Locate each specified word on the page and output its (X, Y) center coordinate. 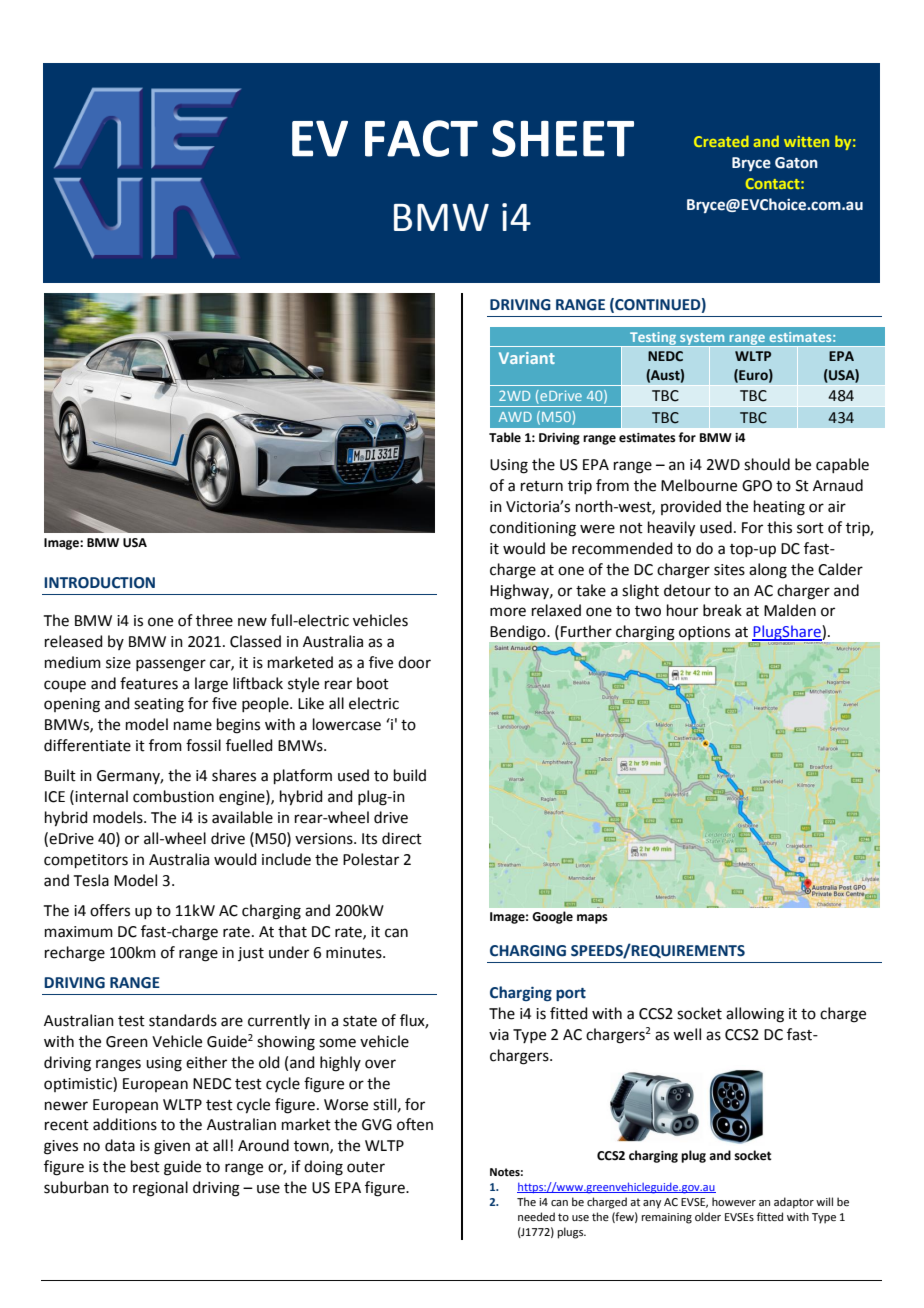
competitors (86, 861)
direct (402, 838)
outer (366, 1167)
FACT (421, 138)
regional (160, 1189)
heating (779, 508)
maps (592, 919)
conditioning (533, 529)
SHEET (563, 138)
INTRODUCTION (99, 583)
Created (721, 141)
